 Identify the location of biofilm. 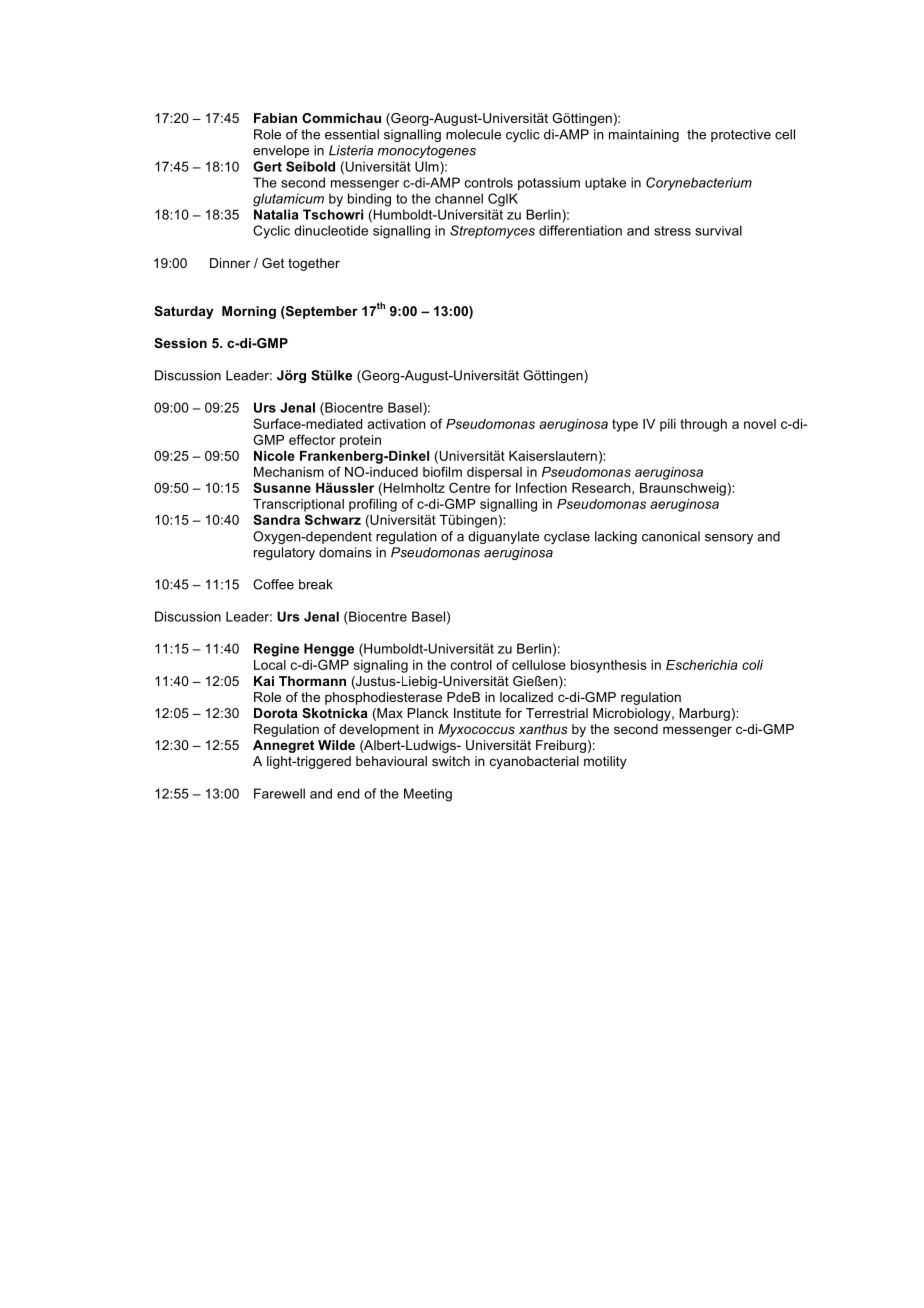
(442, 471).
